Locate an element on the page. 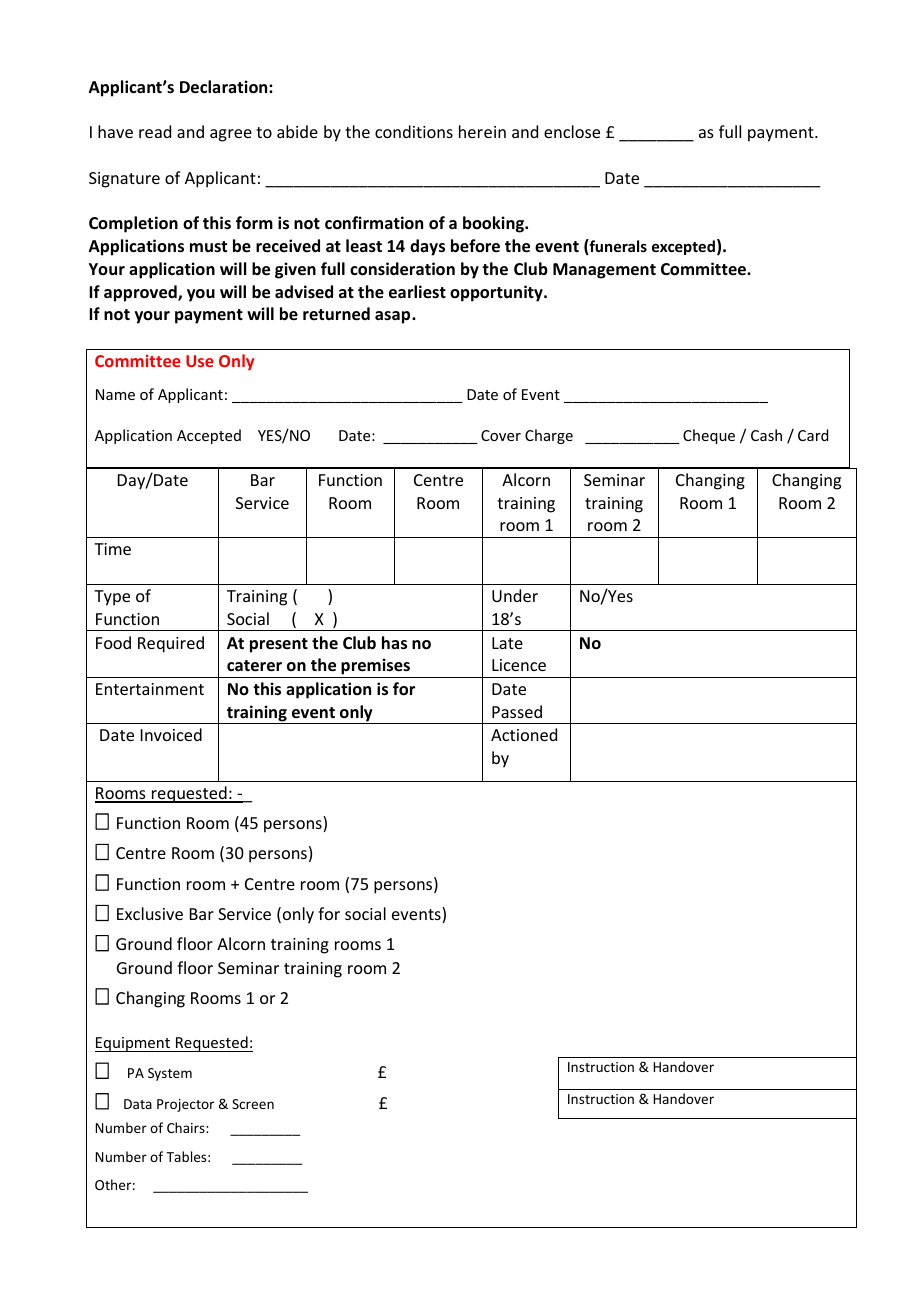 The height and width of the page is (1308, 924). Use is located at coordinates (200, 361).
